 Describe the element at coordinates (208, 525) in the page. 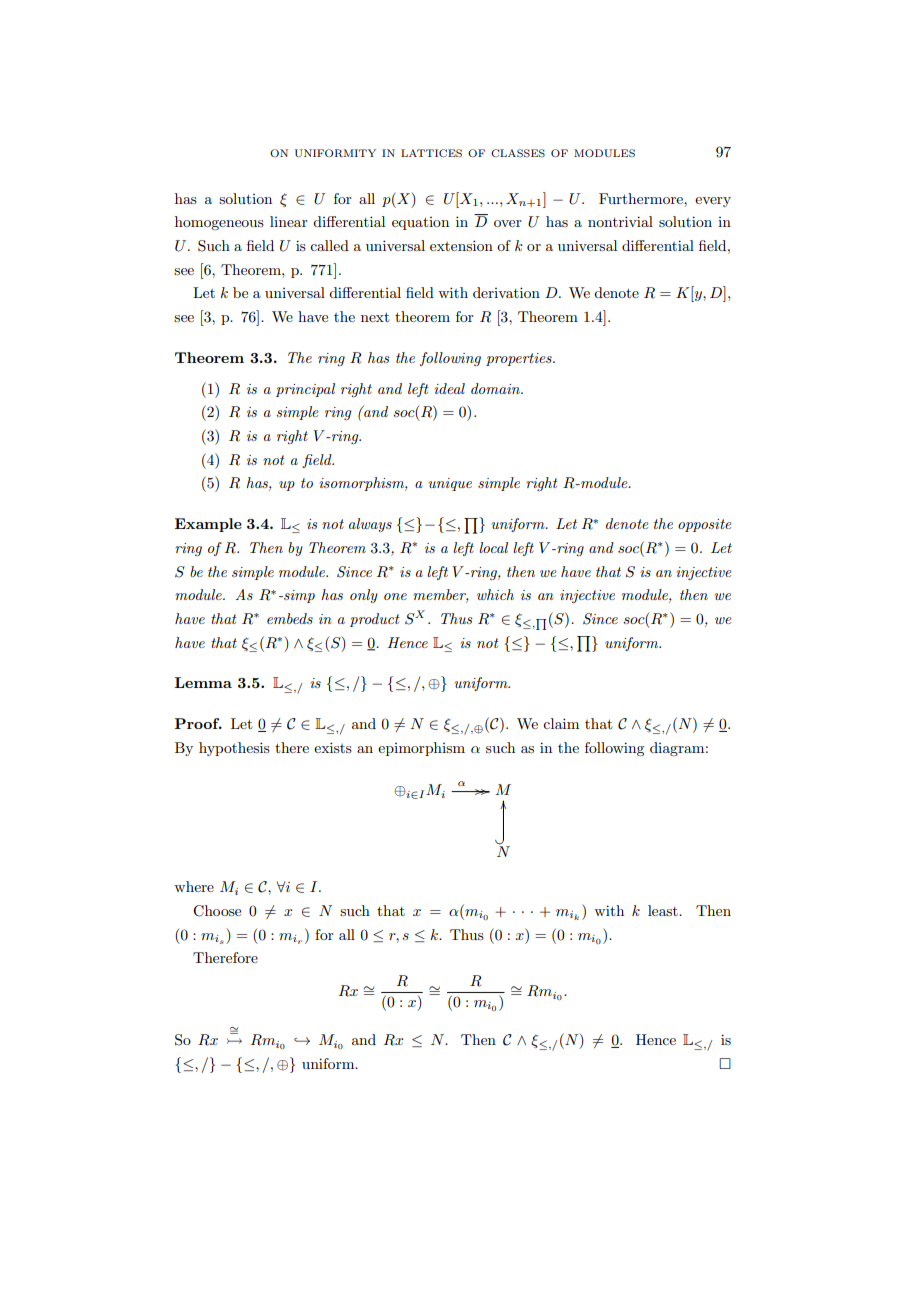

I see `Example` at that location.
